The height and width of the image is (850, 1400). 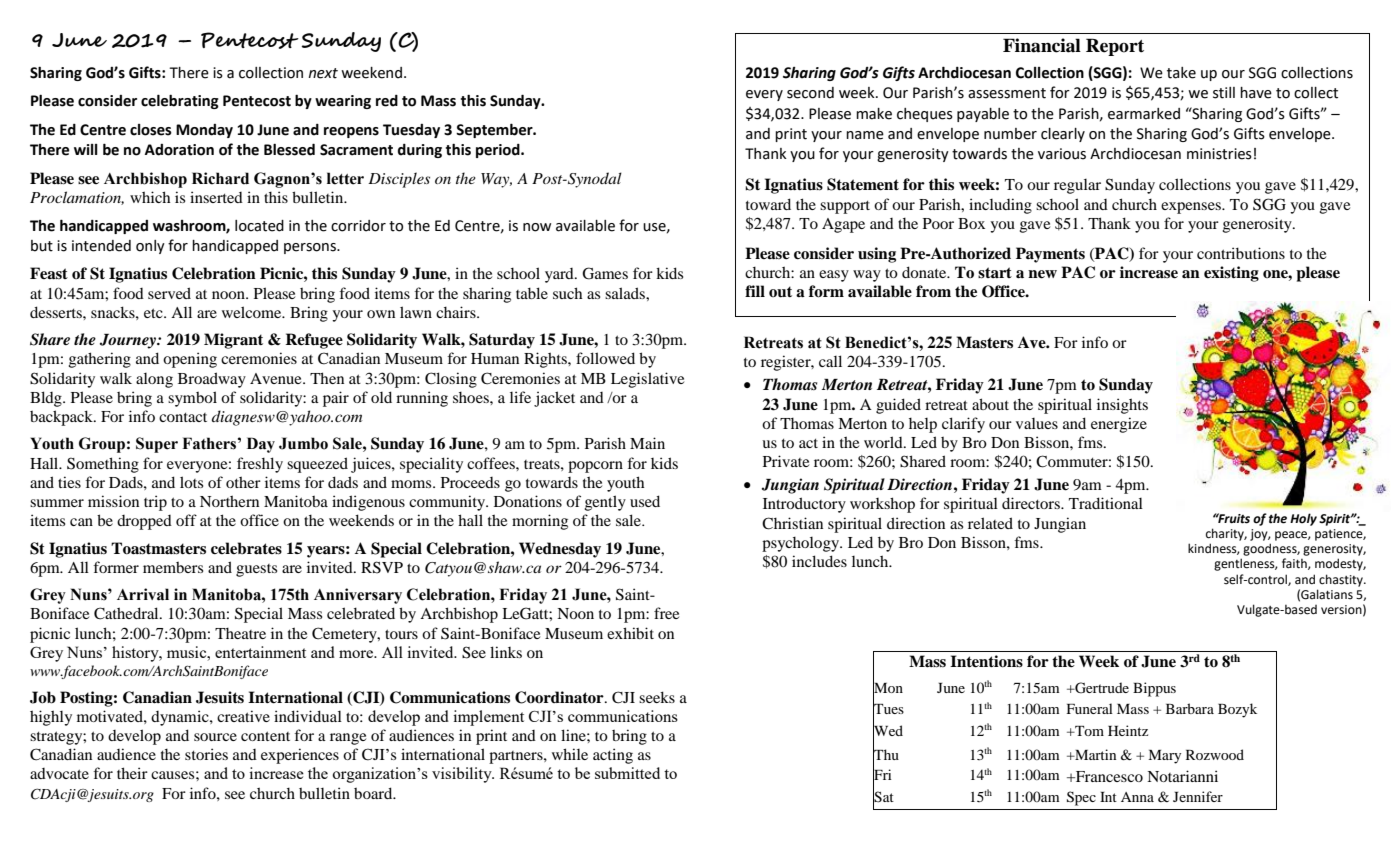 I want to click on psychology, so click(x=802, y=544).
